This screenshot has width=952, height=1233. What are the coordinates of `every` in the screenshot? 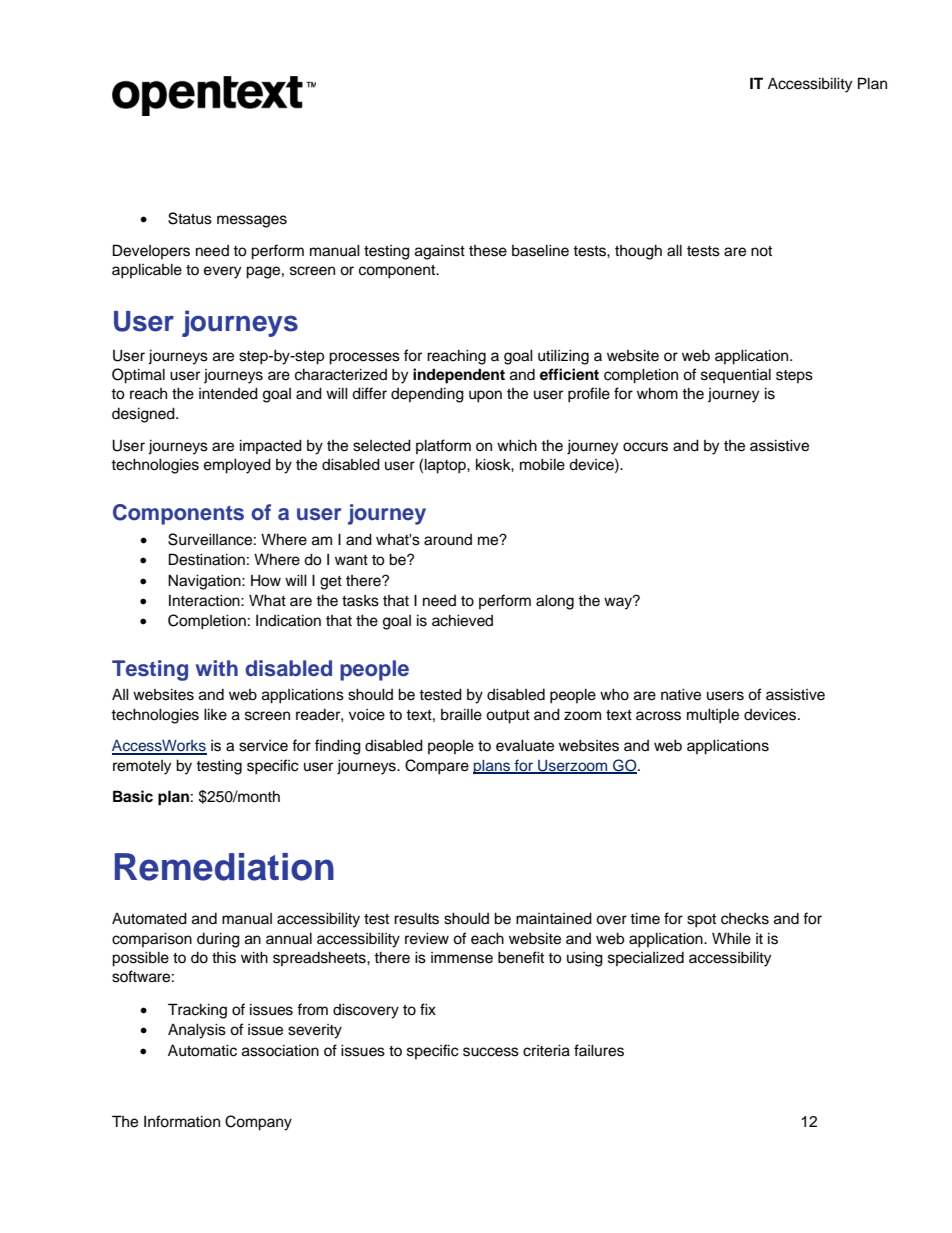 It's located at (222, 272).
